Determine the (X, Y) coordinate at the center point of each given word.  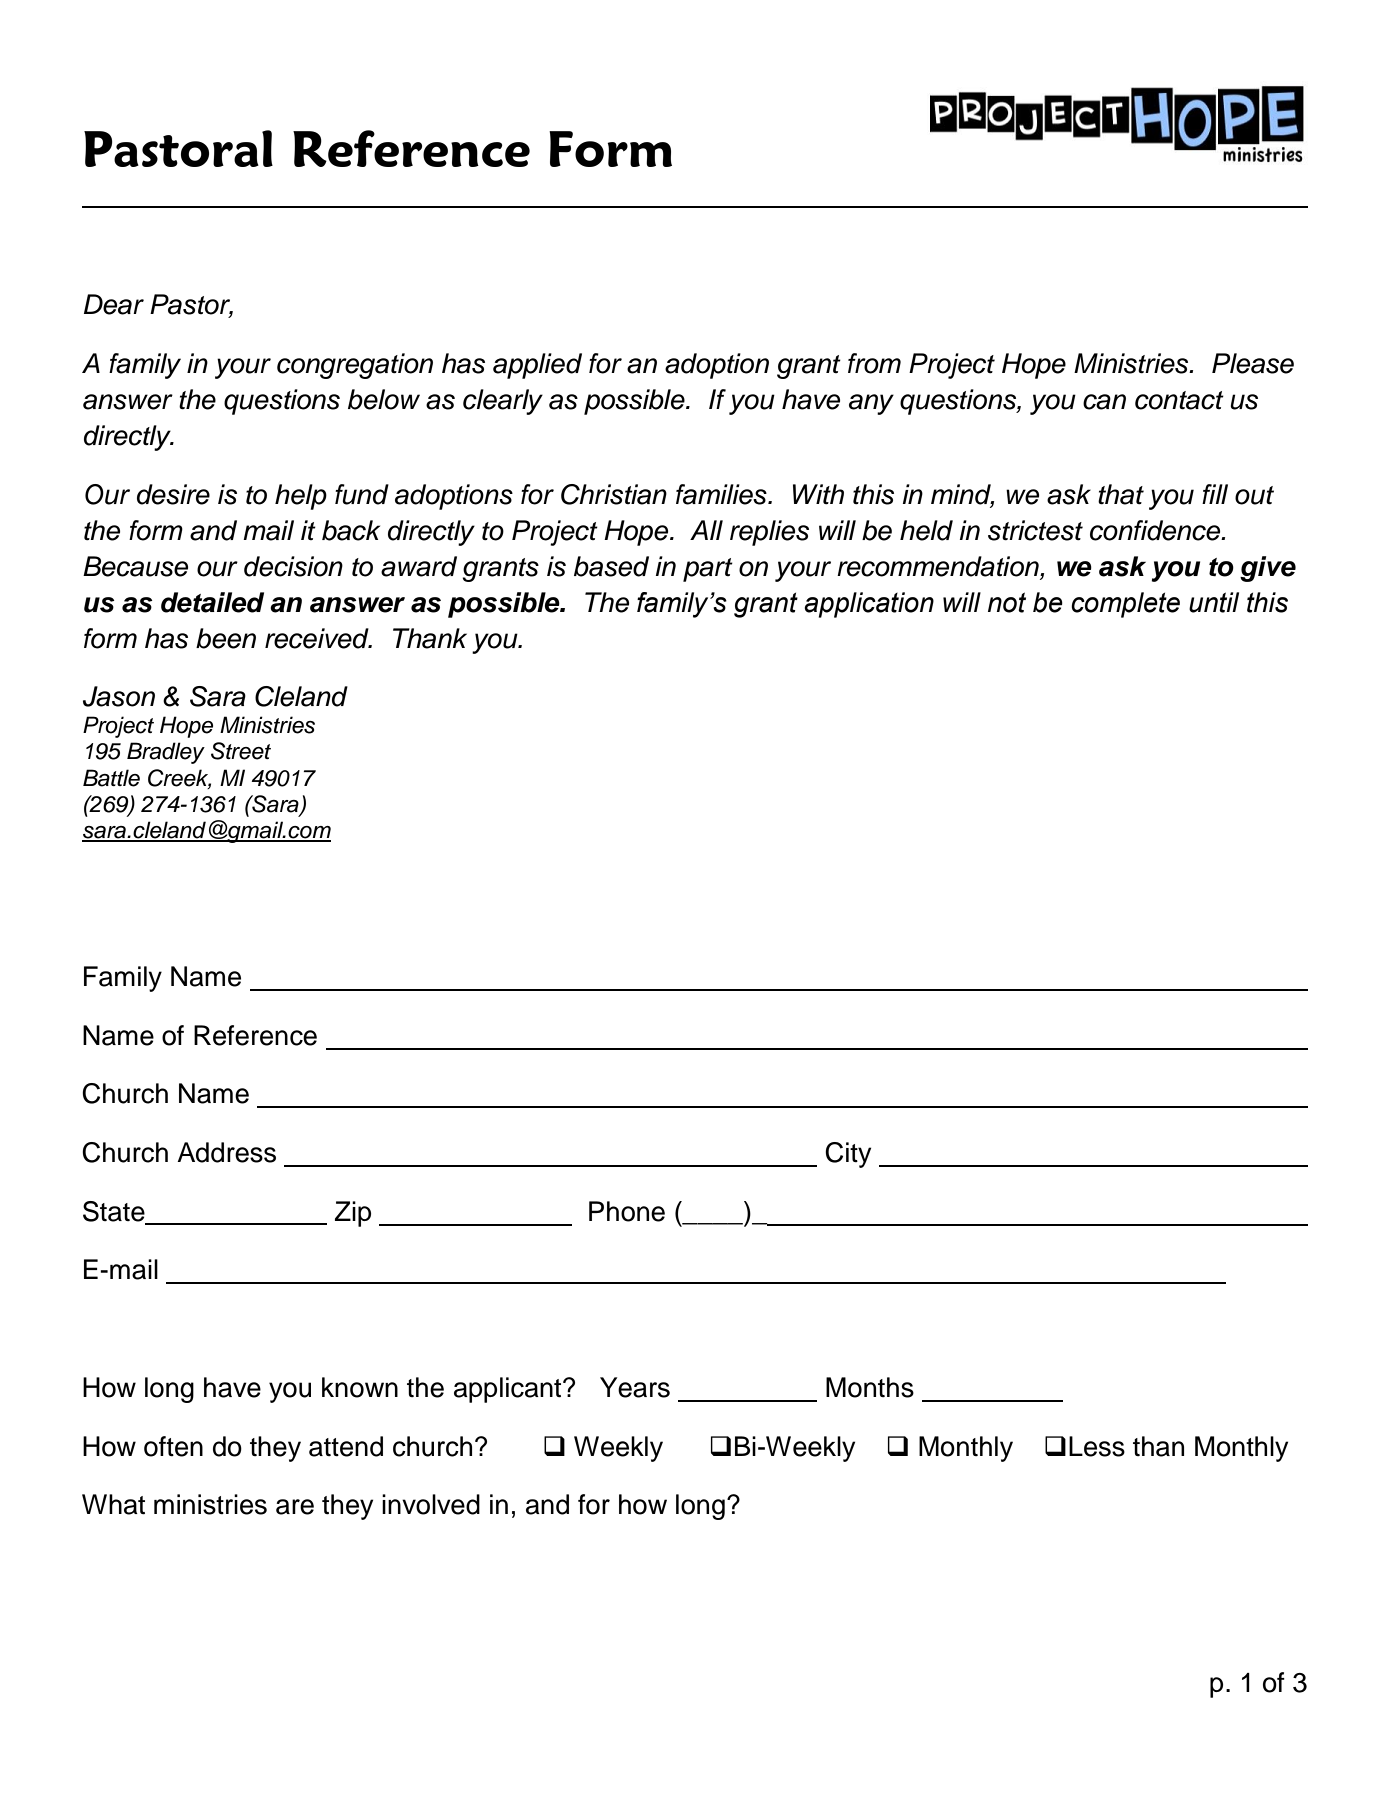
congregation (355, 366)
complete (1125, 605)
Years (635, 1387)
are (295, 1507)
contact (1179, 400)
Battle (111, 778)
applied (537, 366)
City (848, 1155)
